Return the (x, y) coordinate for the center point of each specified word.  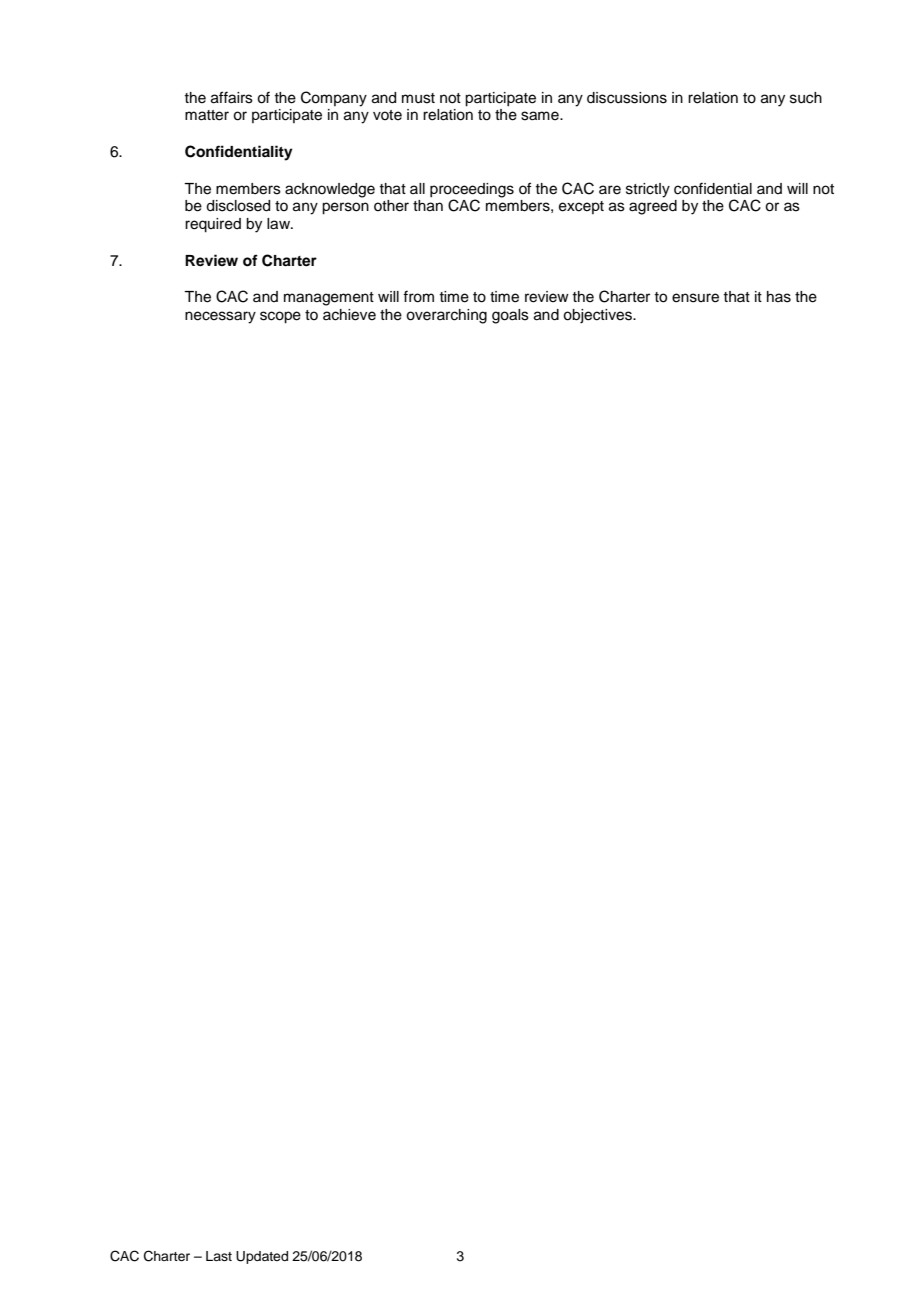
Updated (262, 1257)
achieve (349, 315)
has (779, 297)
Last (219, 1256)
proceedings (472, 190)
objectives (598, 316)
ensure (695, 298)
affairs (232, 97)
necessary (220, 317)
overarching (446, 316)
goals (510, 316)
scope (280, 317)
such (806, 98)
